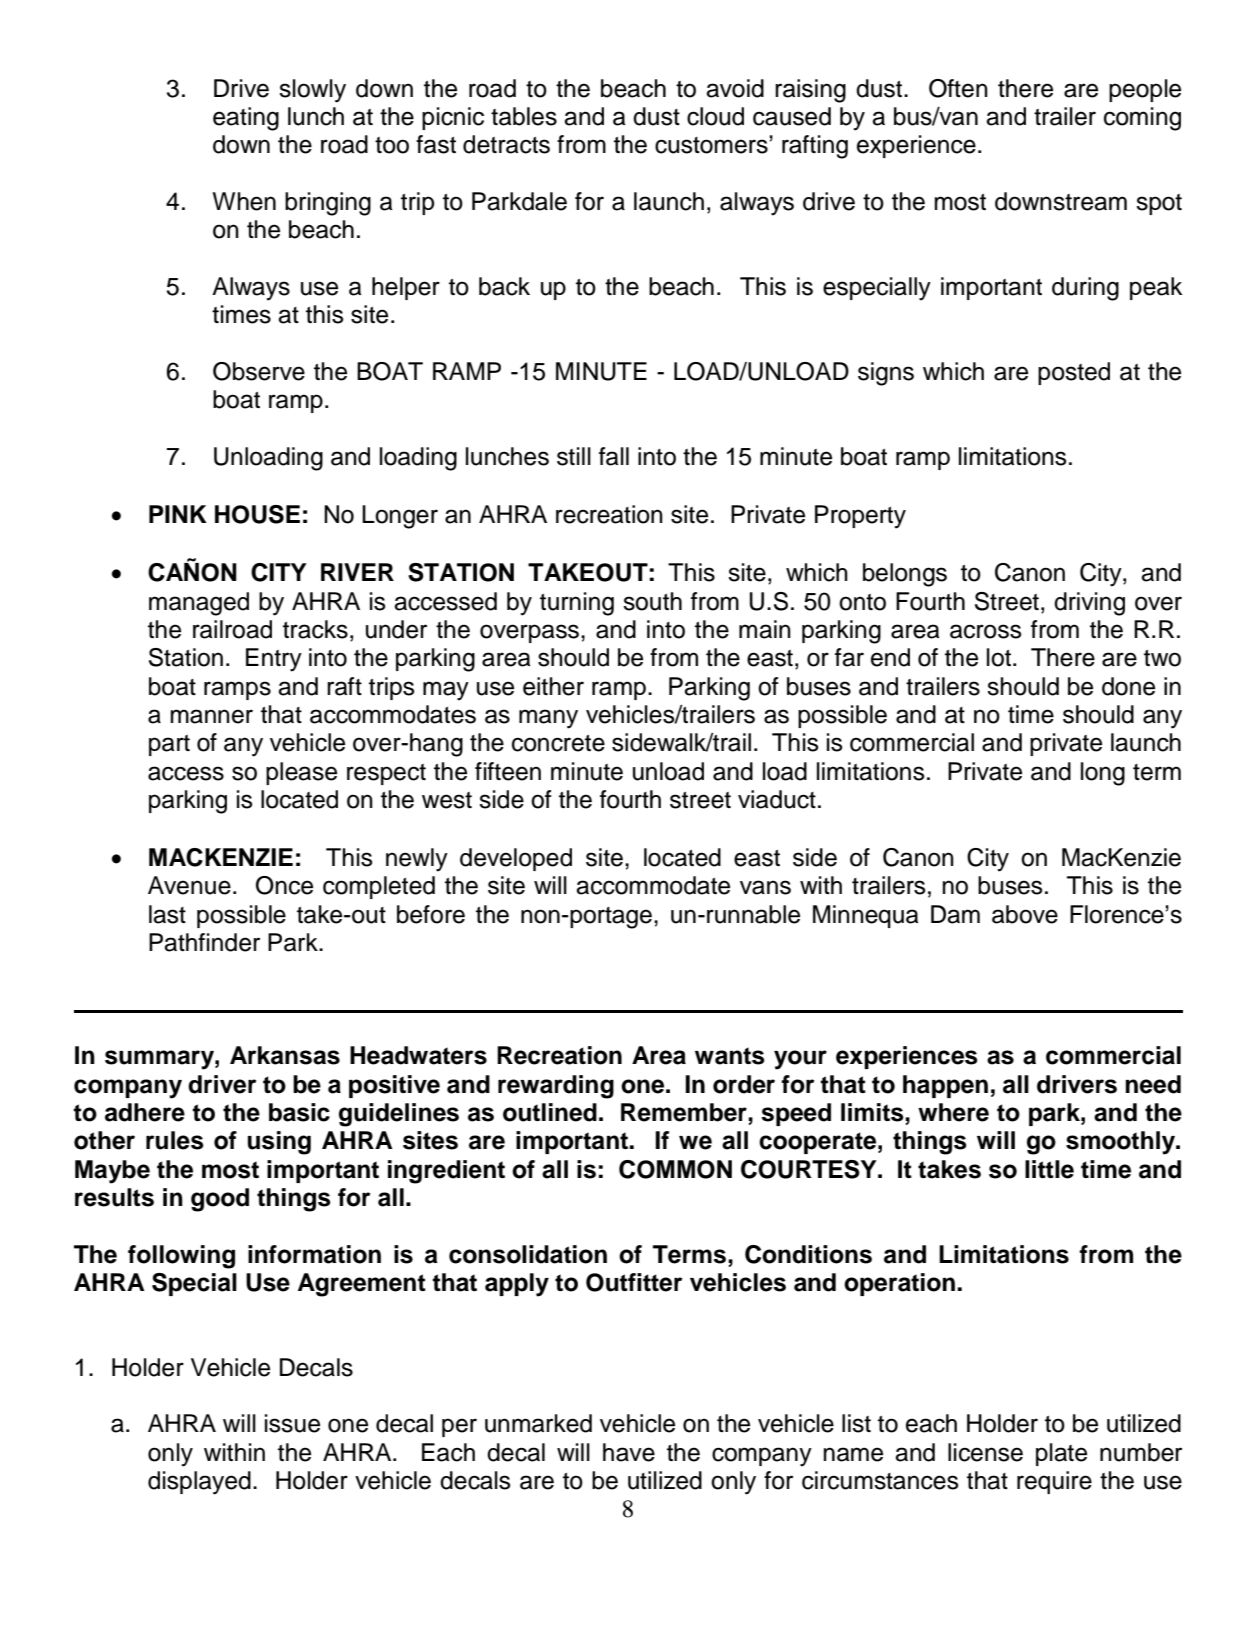  I want to click on customers, so click(712, 145).
